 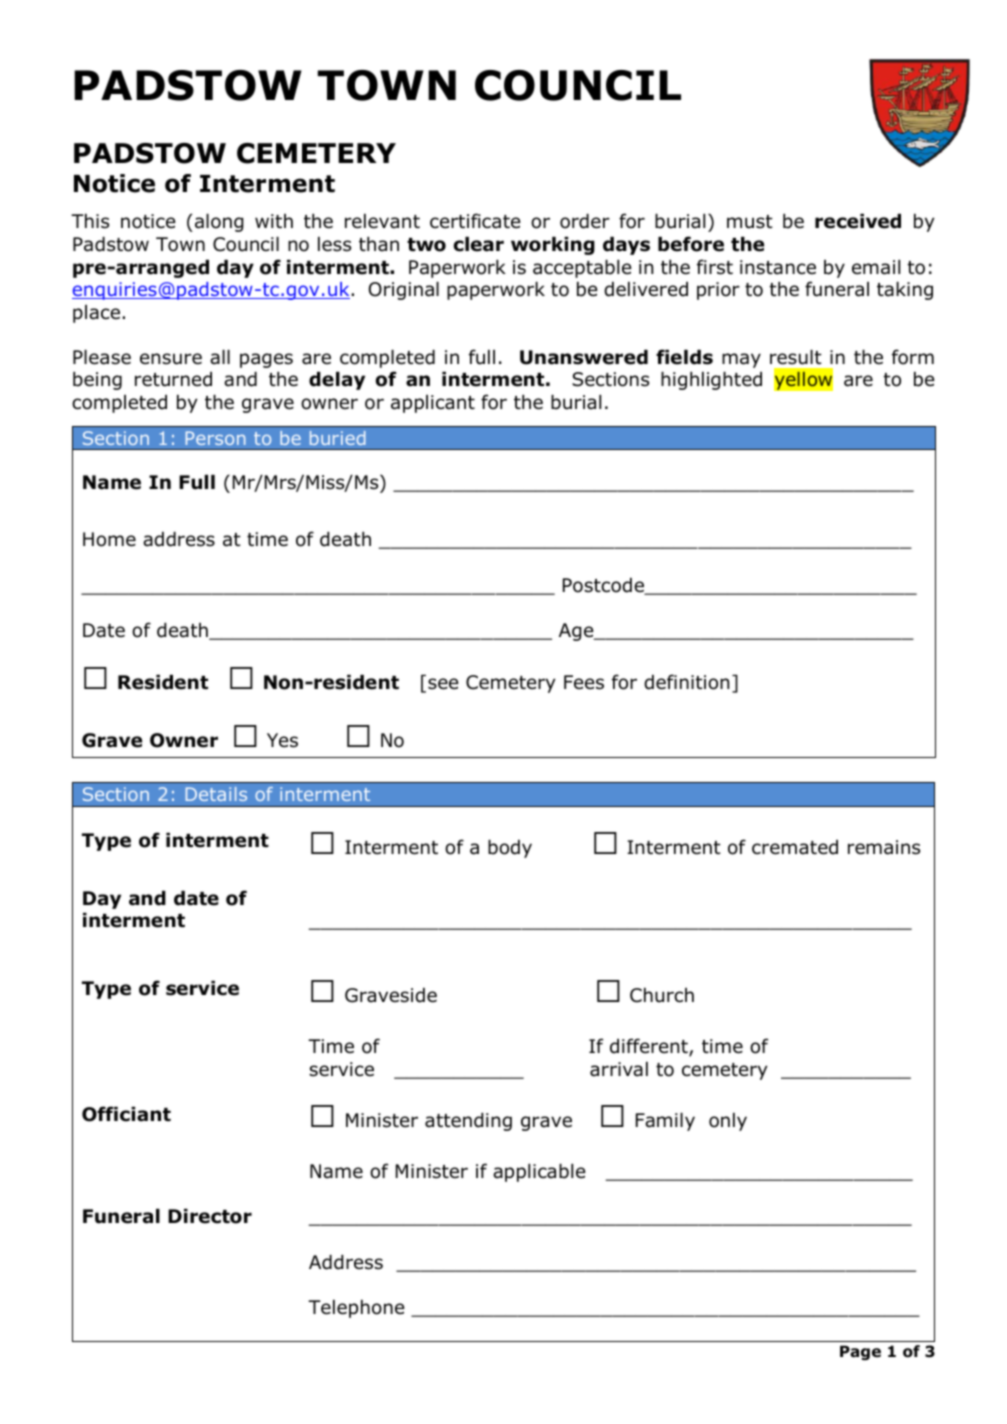 I want to click on body, so click(x=510, y=849).
